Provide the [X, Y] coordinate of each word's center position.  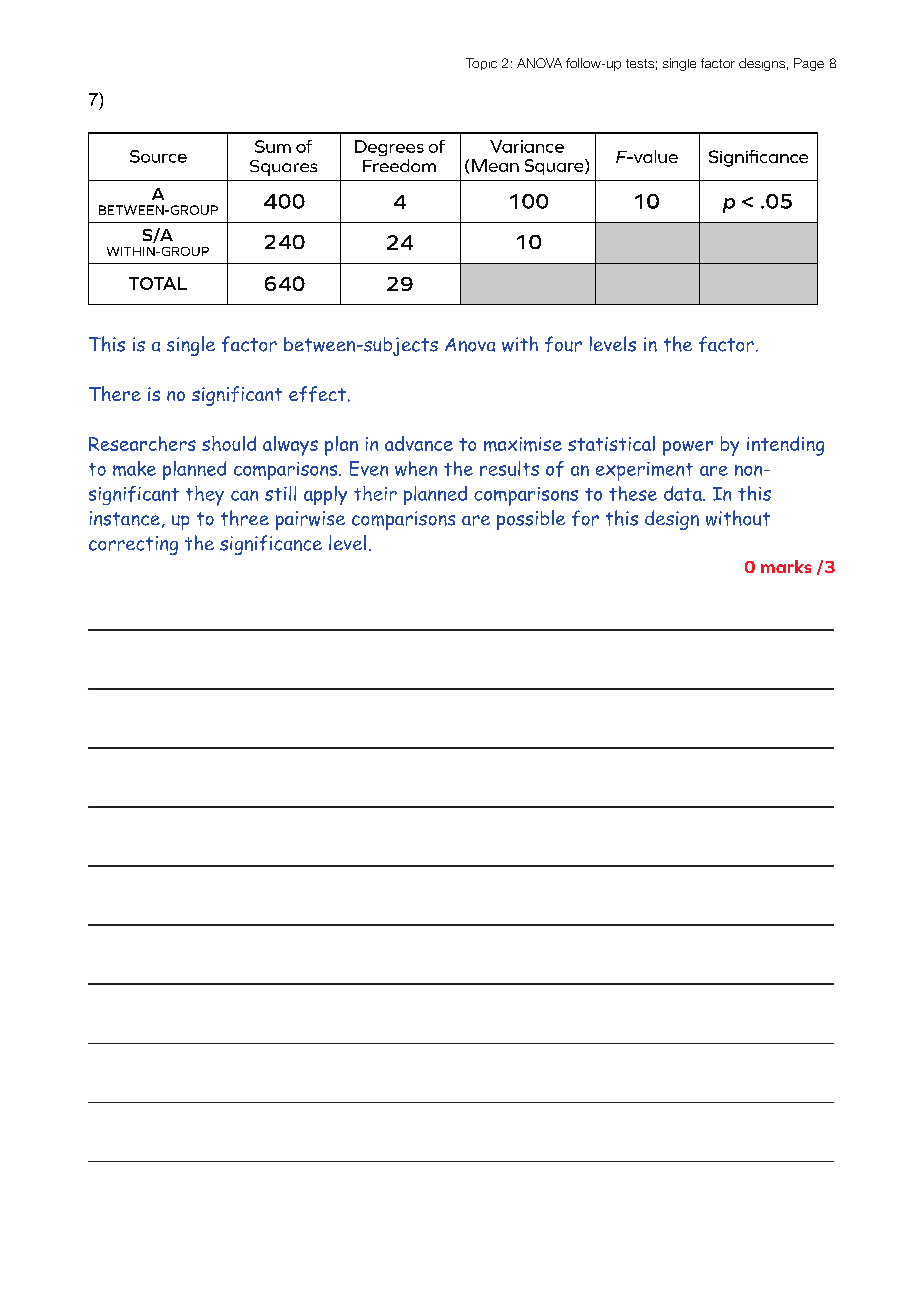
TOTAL [158, 283]
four [563, 344]
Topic [481, 64]
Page [809, 64]
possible [531, 520]
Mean [495, 165]
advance [419, 443]
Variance [527, 146]
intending [785, 446]
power [688, 448]
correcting [133, 545]
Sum [273, 146]
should [229, 443]
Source [158, 156]
